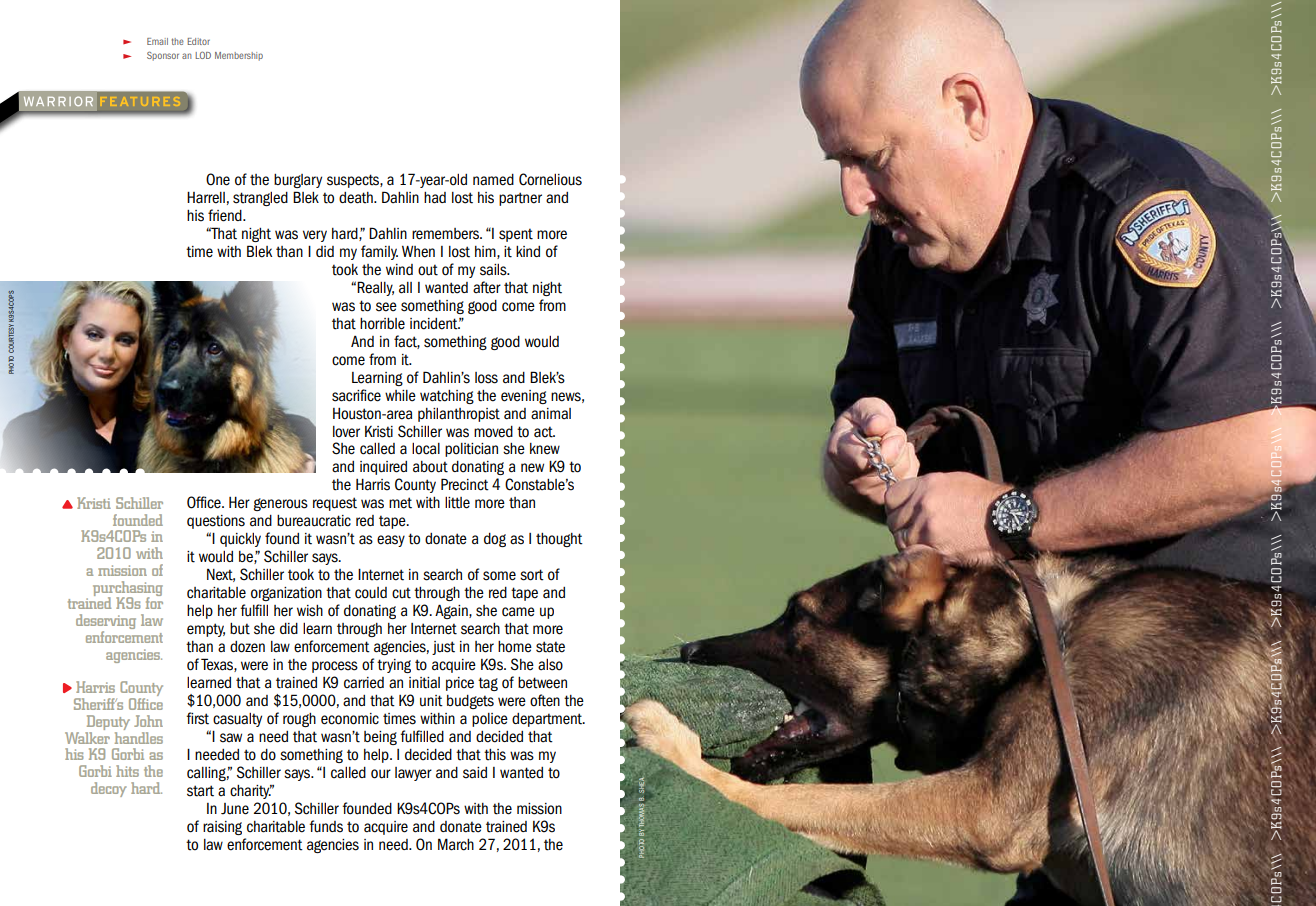 This document has width=1316, height=906. What do you see at coordinates (128, 589) in the document?
I see `purchasing` at bounding box center [128, 589].
